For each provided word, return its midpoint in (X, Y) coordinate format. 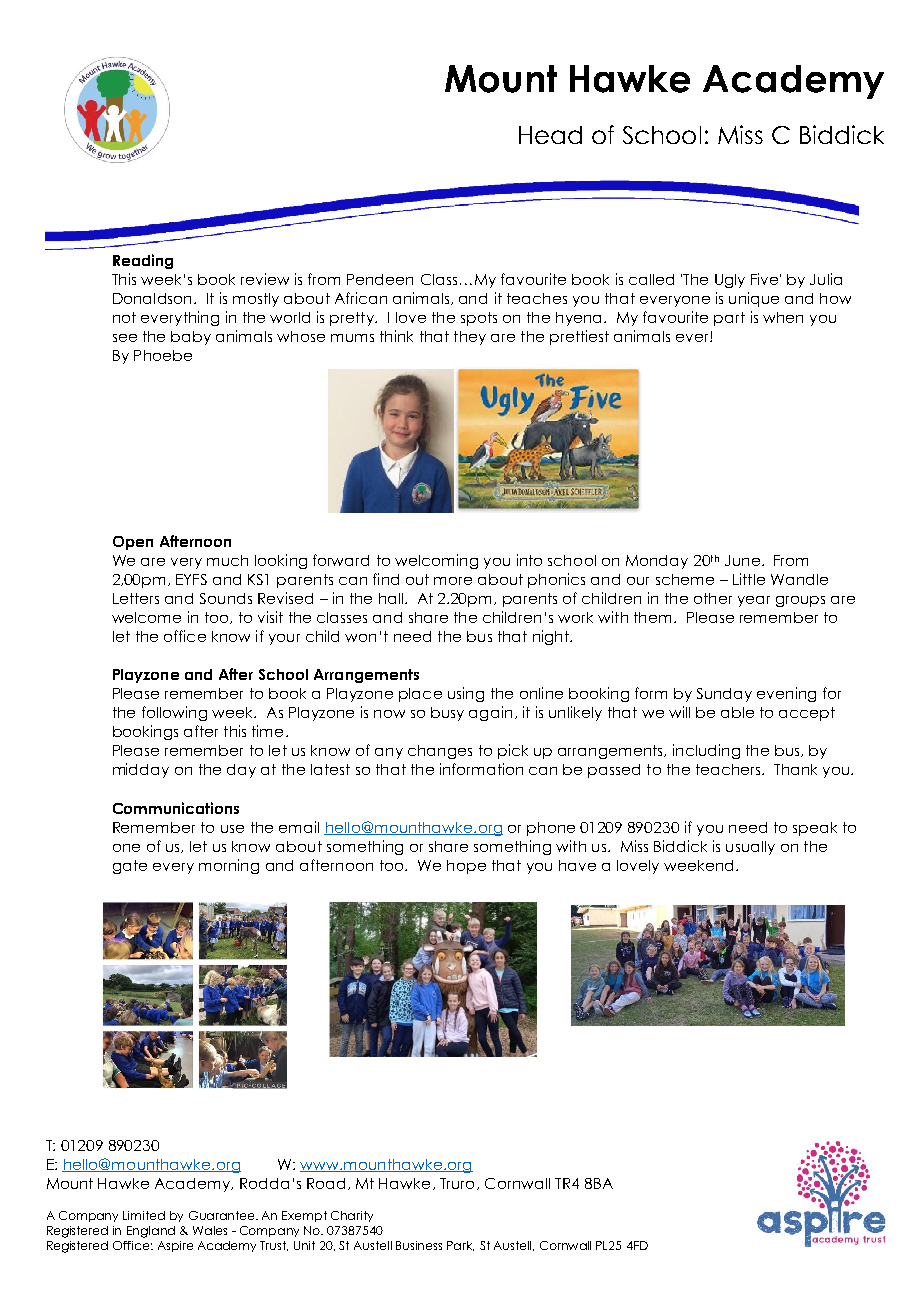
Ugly (730, 281)
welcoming (436, 561)
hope (466, 867)
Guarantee (223, 1215)
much (227, 560)
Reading (143, 261)
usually (750, 848)
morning (229, 866)
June (742, 560)
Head (550, 135)
